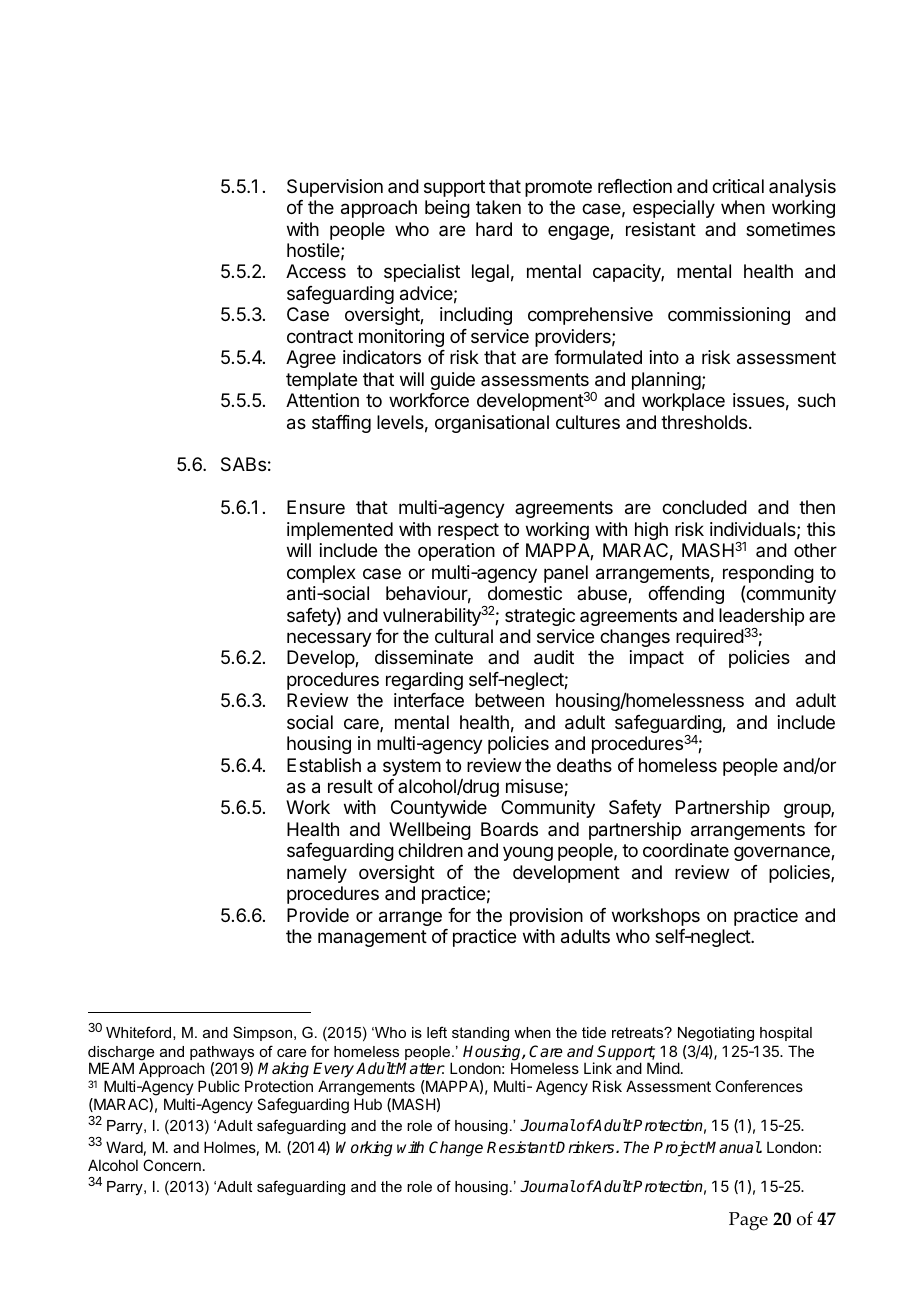 This screenshot has height=1308, width=924. I want to click on hard, so click(494, 229).
